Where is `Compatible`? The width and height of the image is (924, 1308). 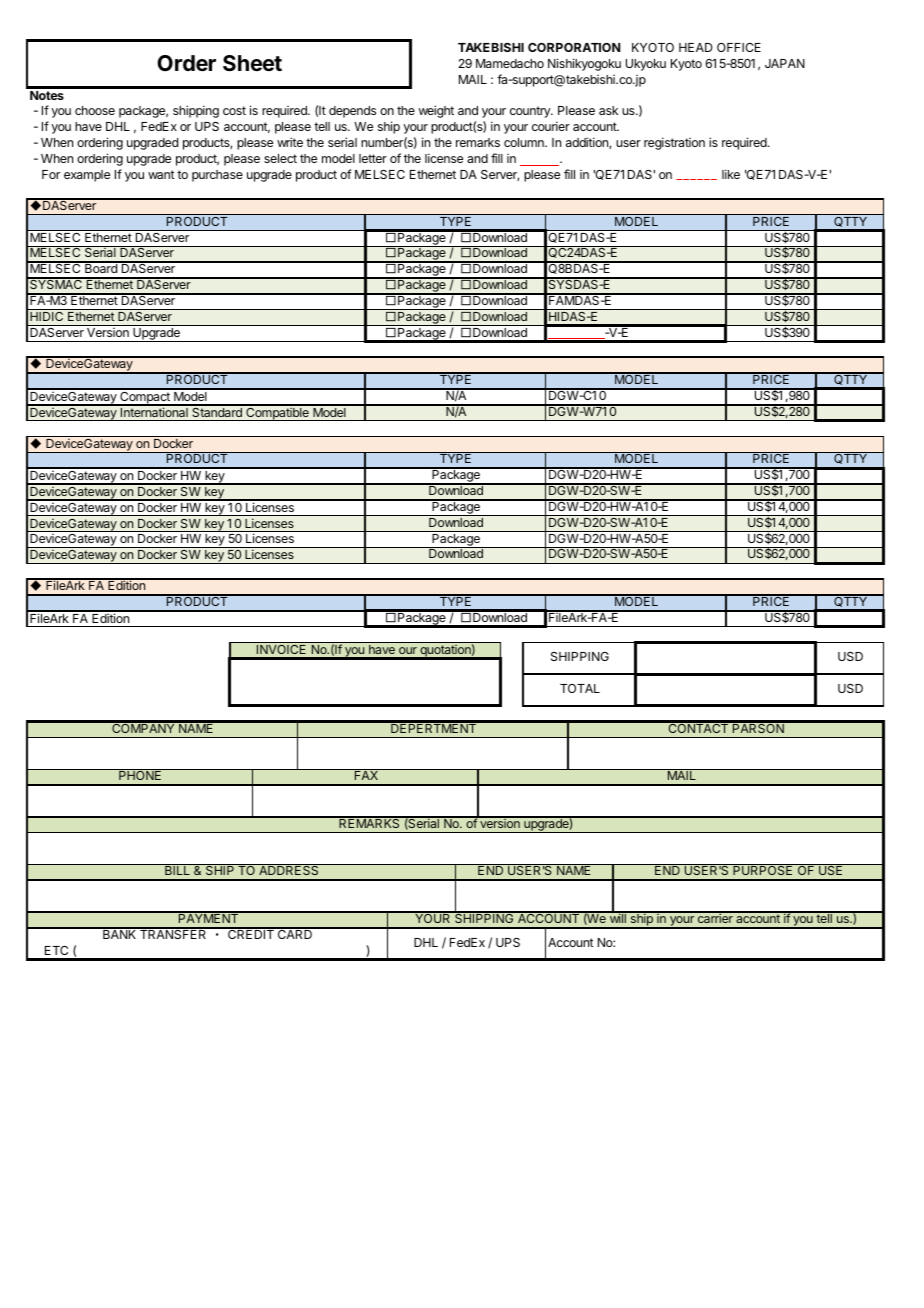
Compatible is located at coordinates (277, 413).
